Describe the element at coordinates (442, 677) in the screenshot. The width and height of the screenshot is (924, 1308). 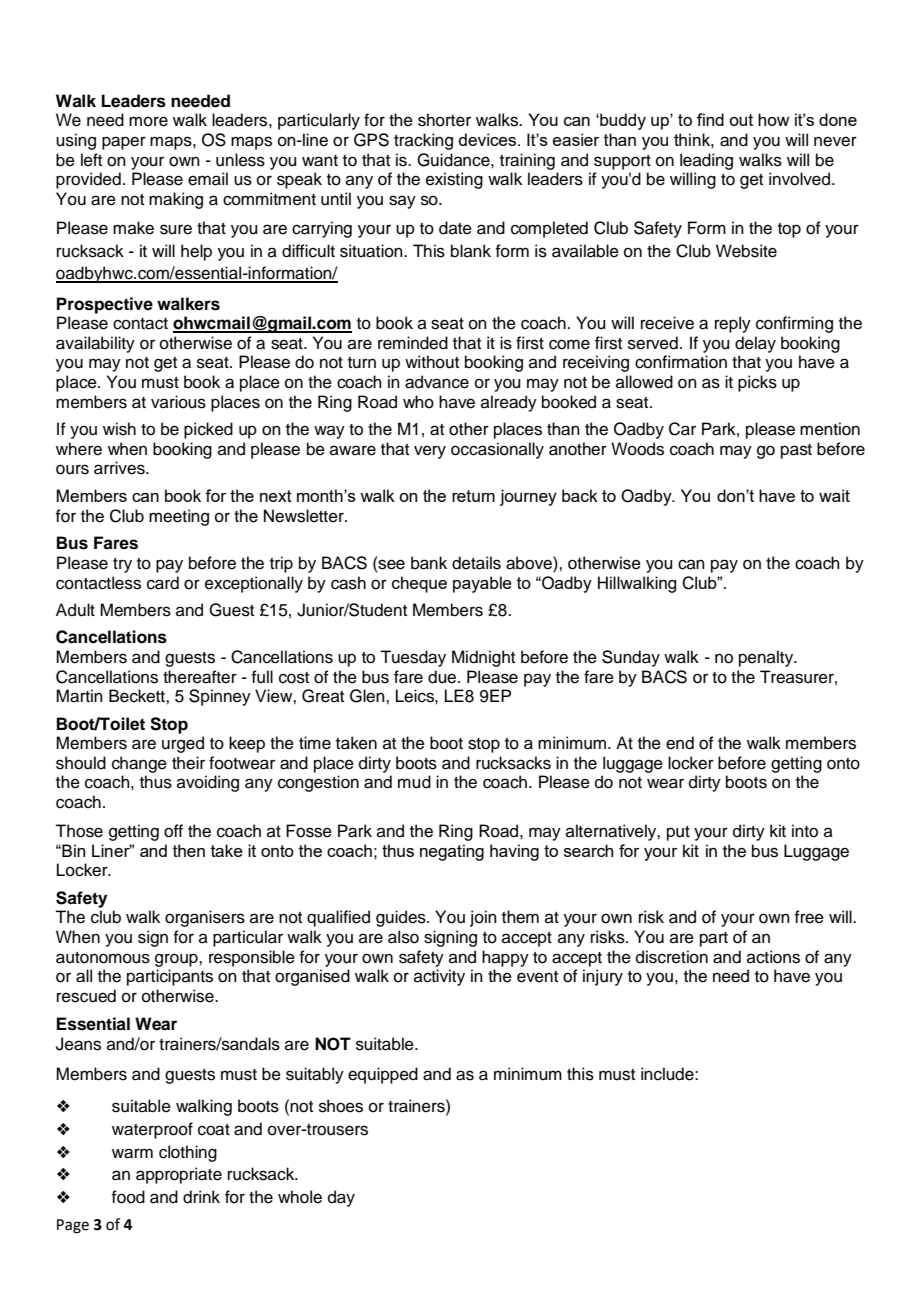
I see `due` at that location.
